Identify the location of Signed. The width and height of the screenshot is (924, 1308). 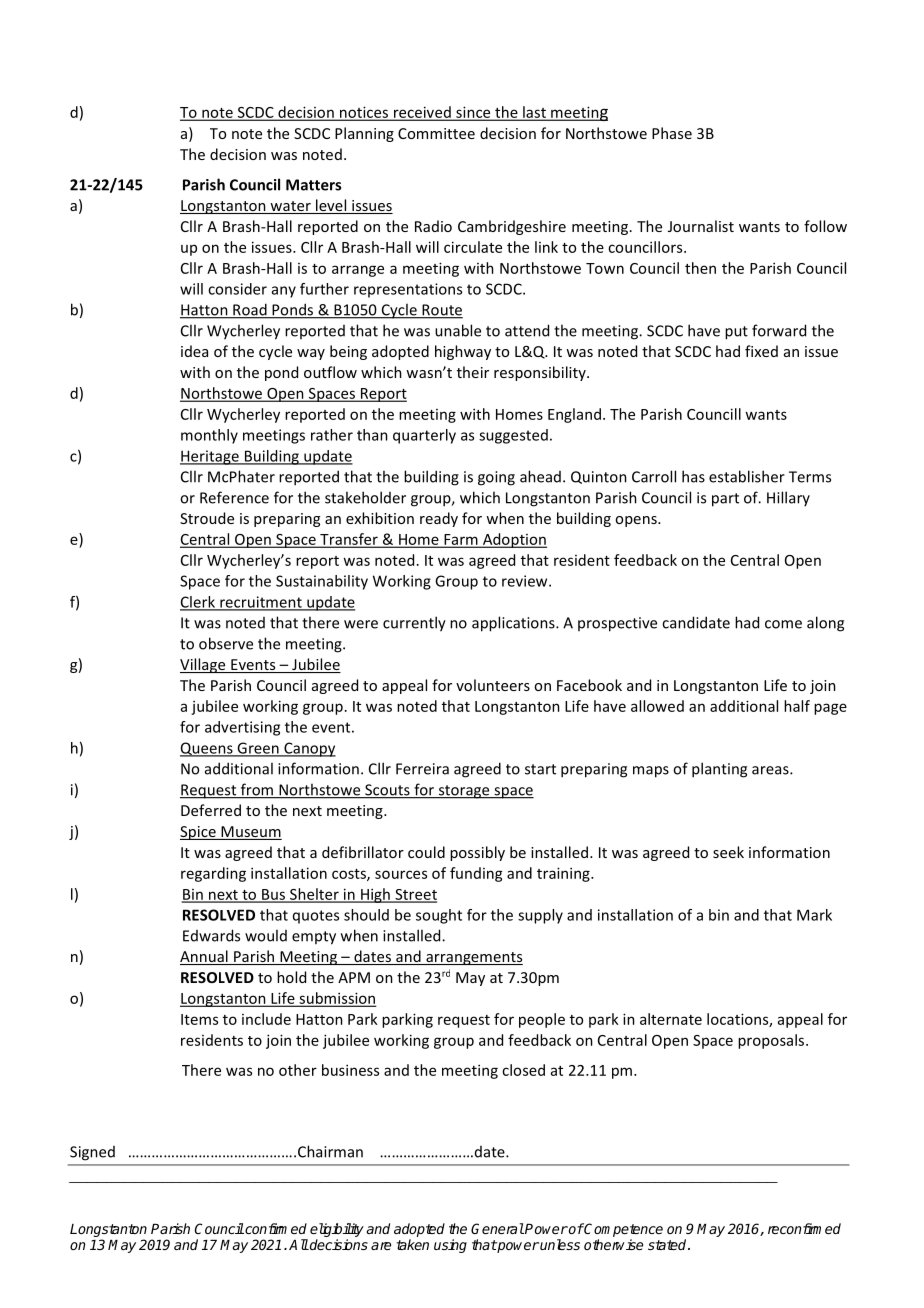
(92, 1153).
